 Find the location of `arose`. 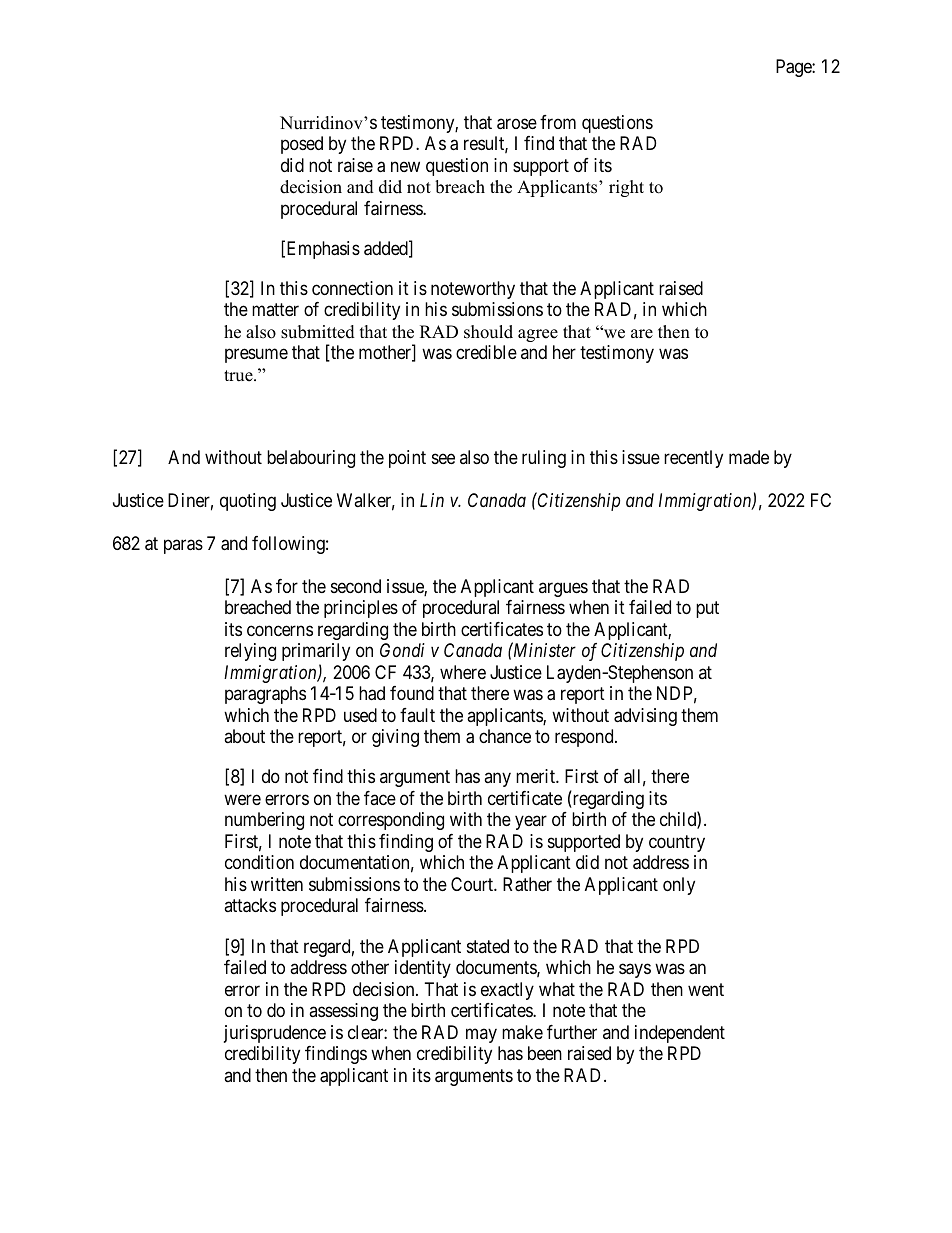

arose is located at coordinates (517, 124).
